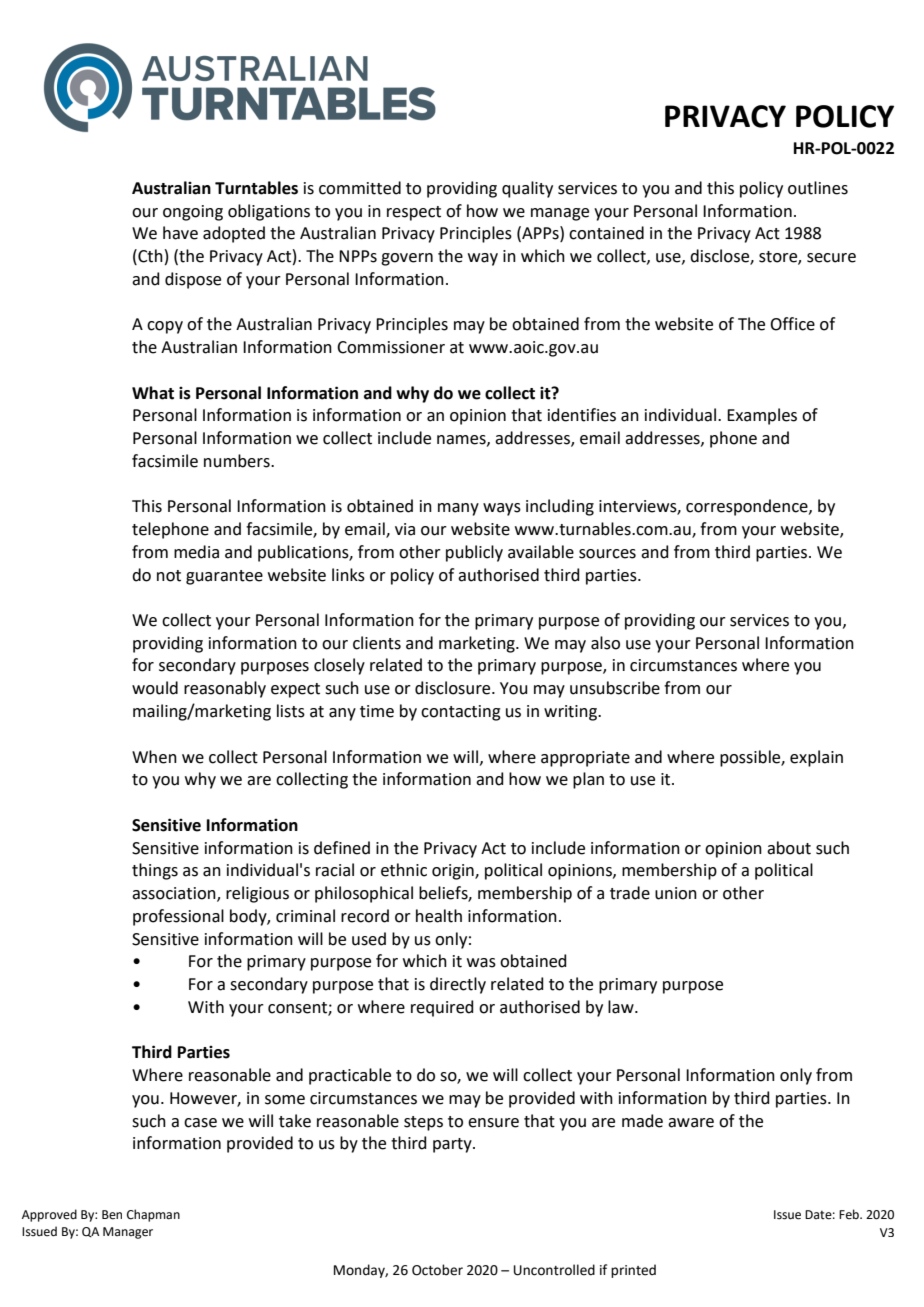  I want to click on professional, so click(178, 917).
